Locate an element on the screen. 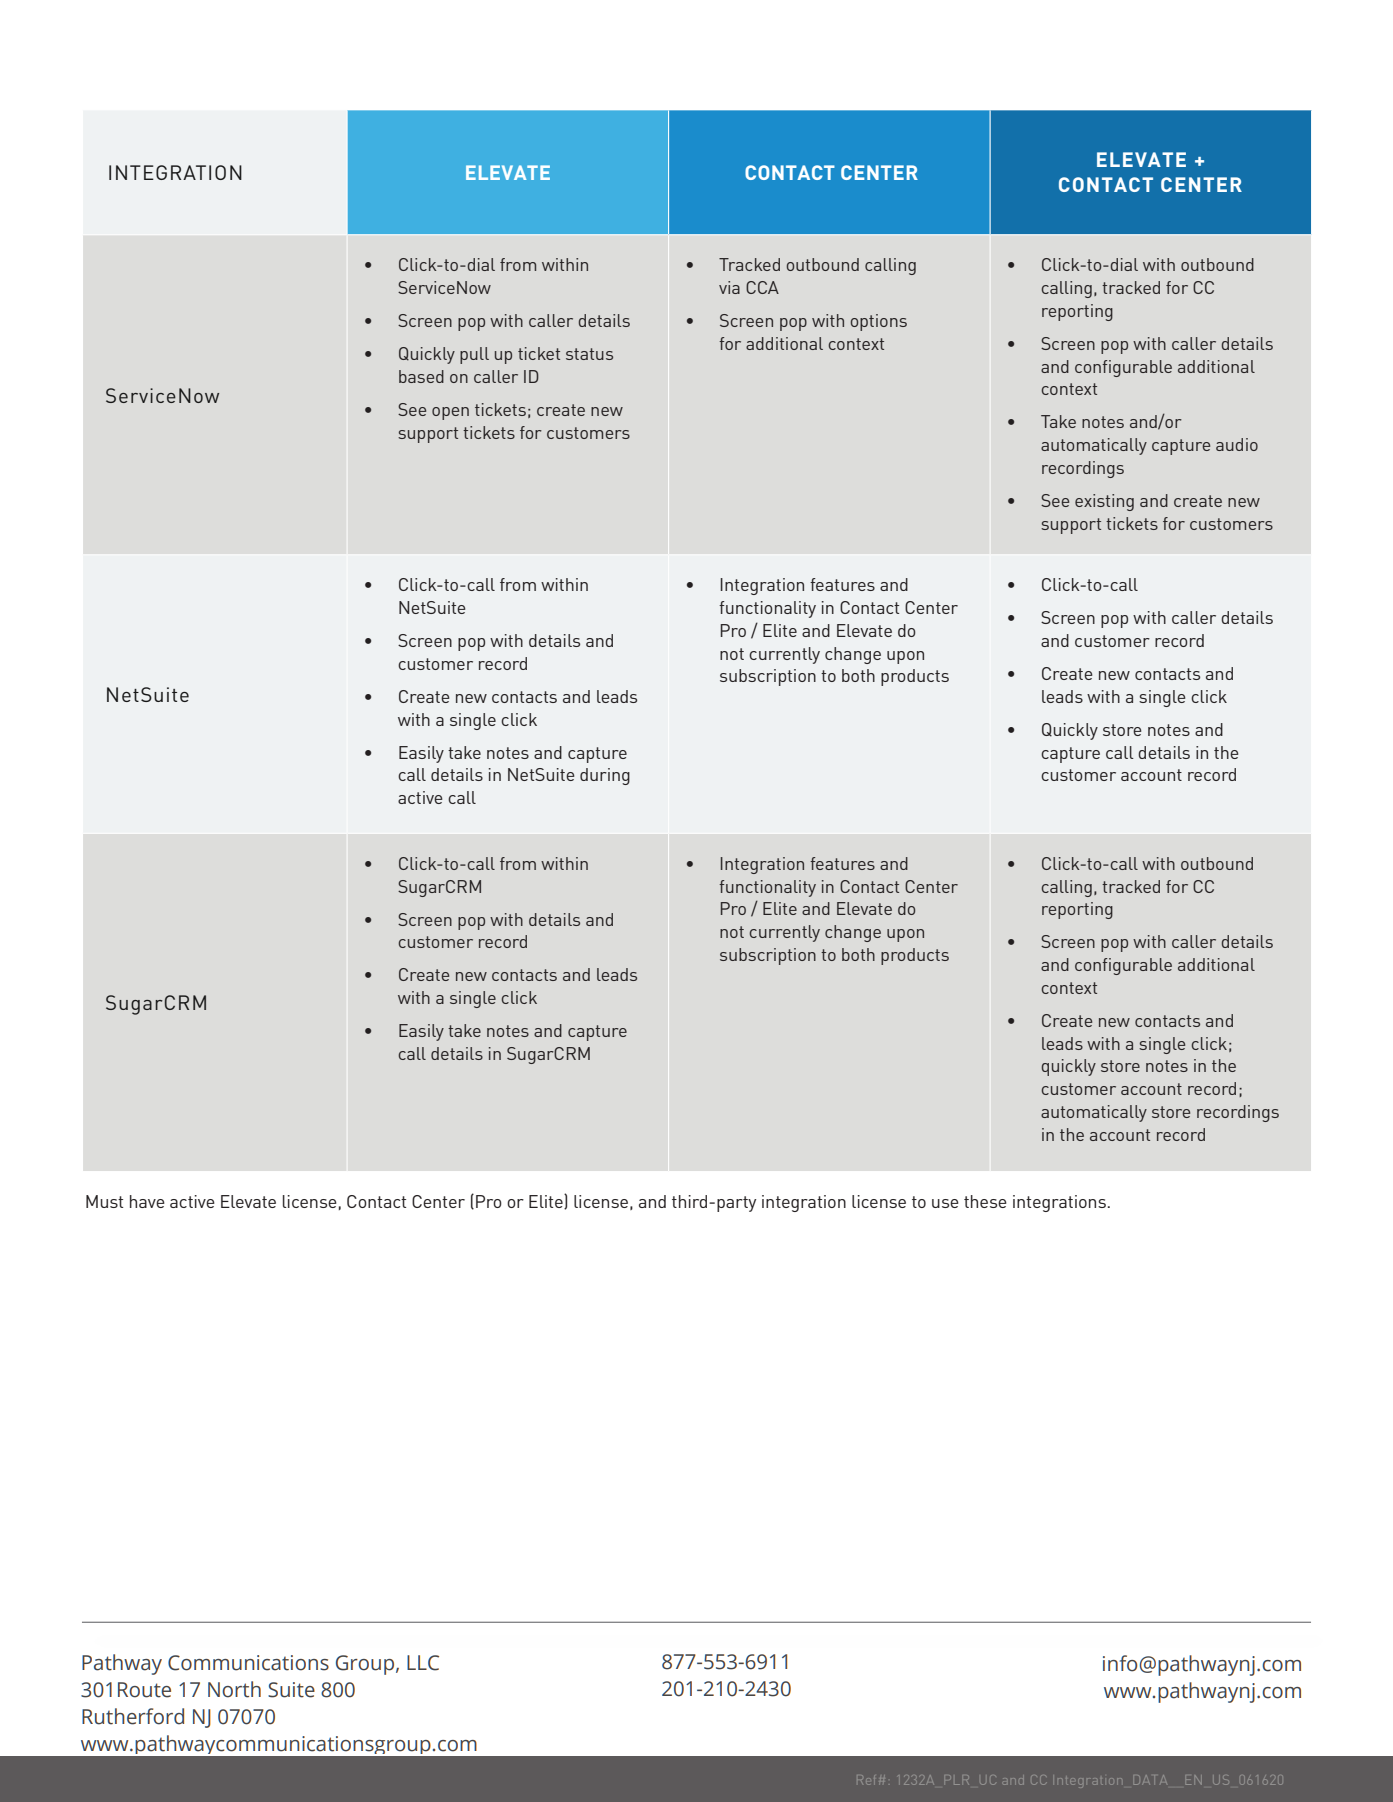 The width and height of the screenshot is (1393, 1802). Ref is located at coordinates (866, 1781).
